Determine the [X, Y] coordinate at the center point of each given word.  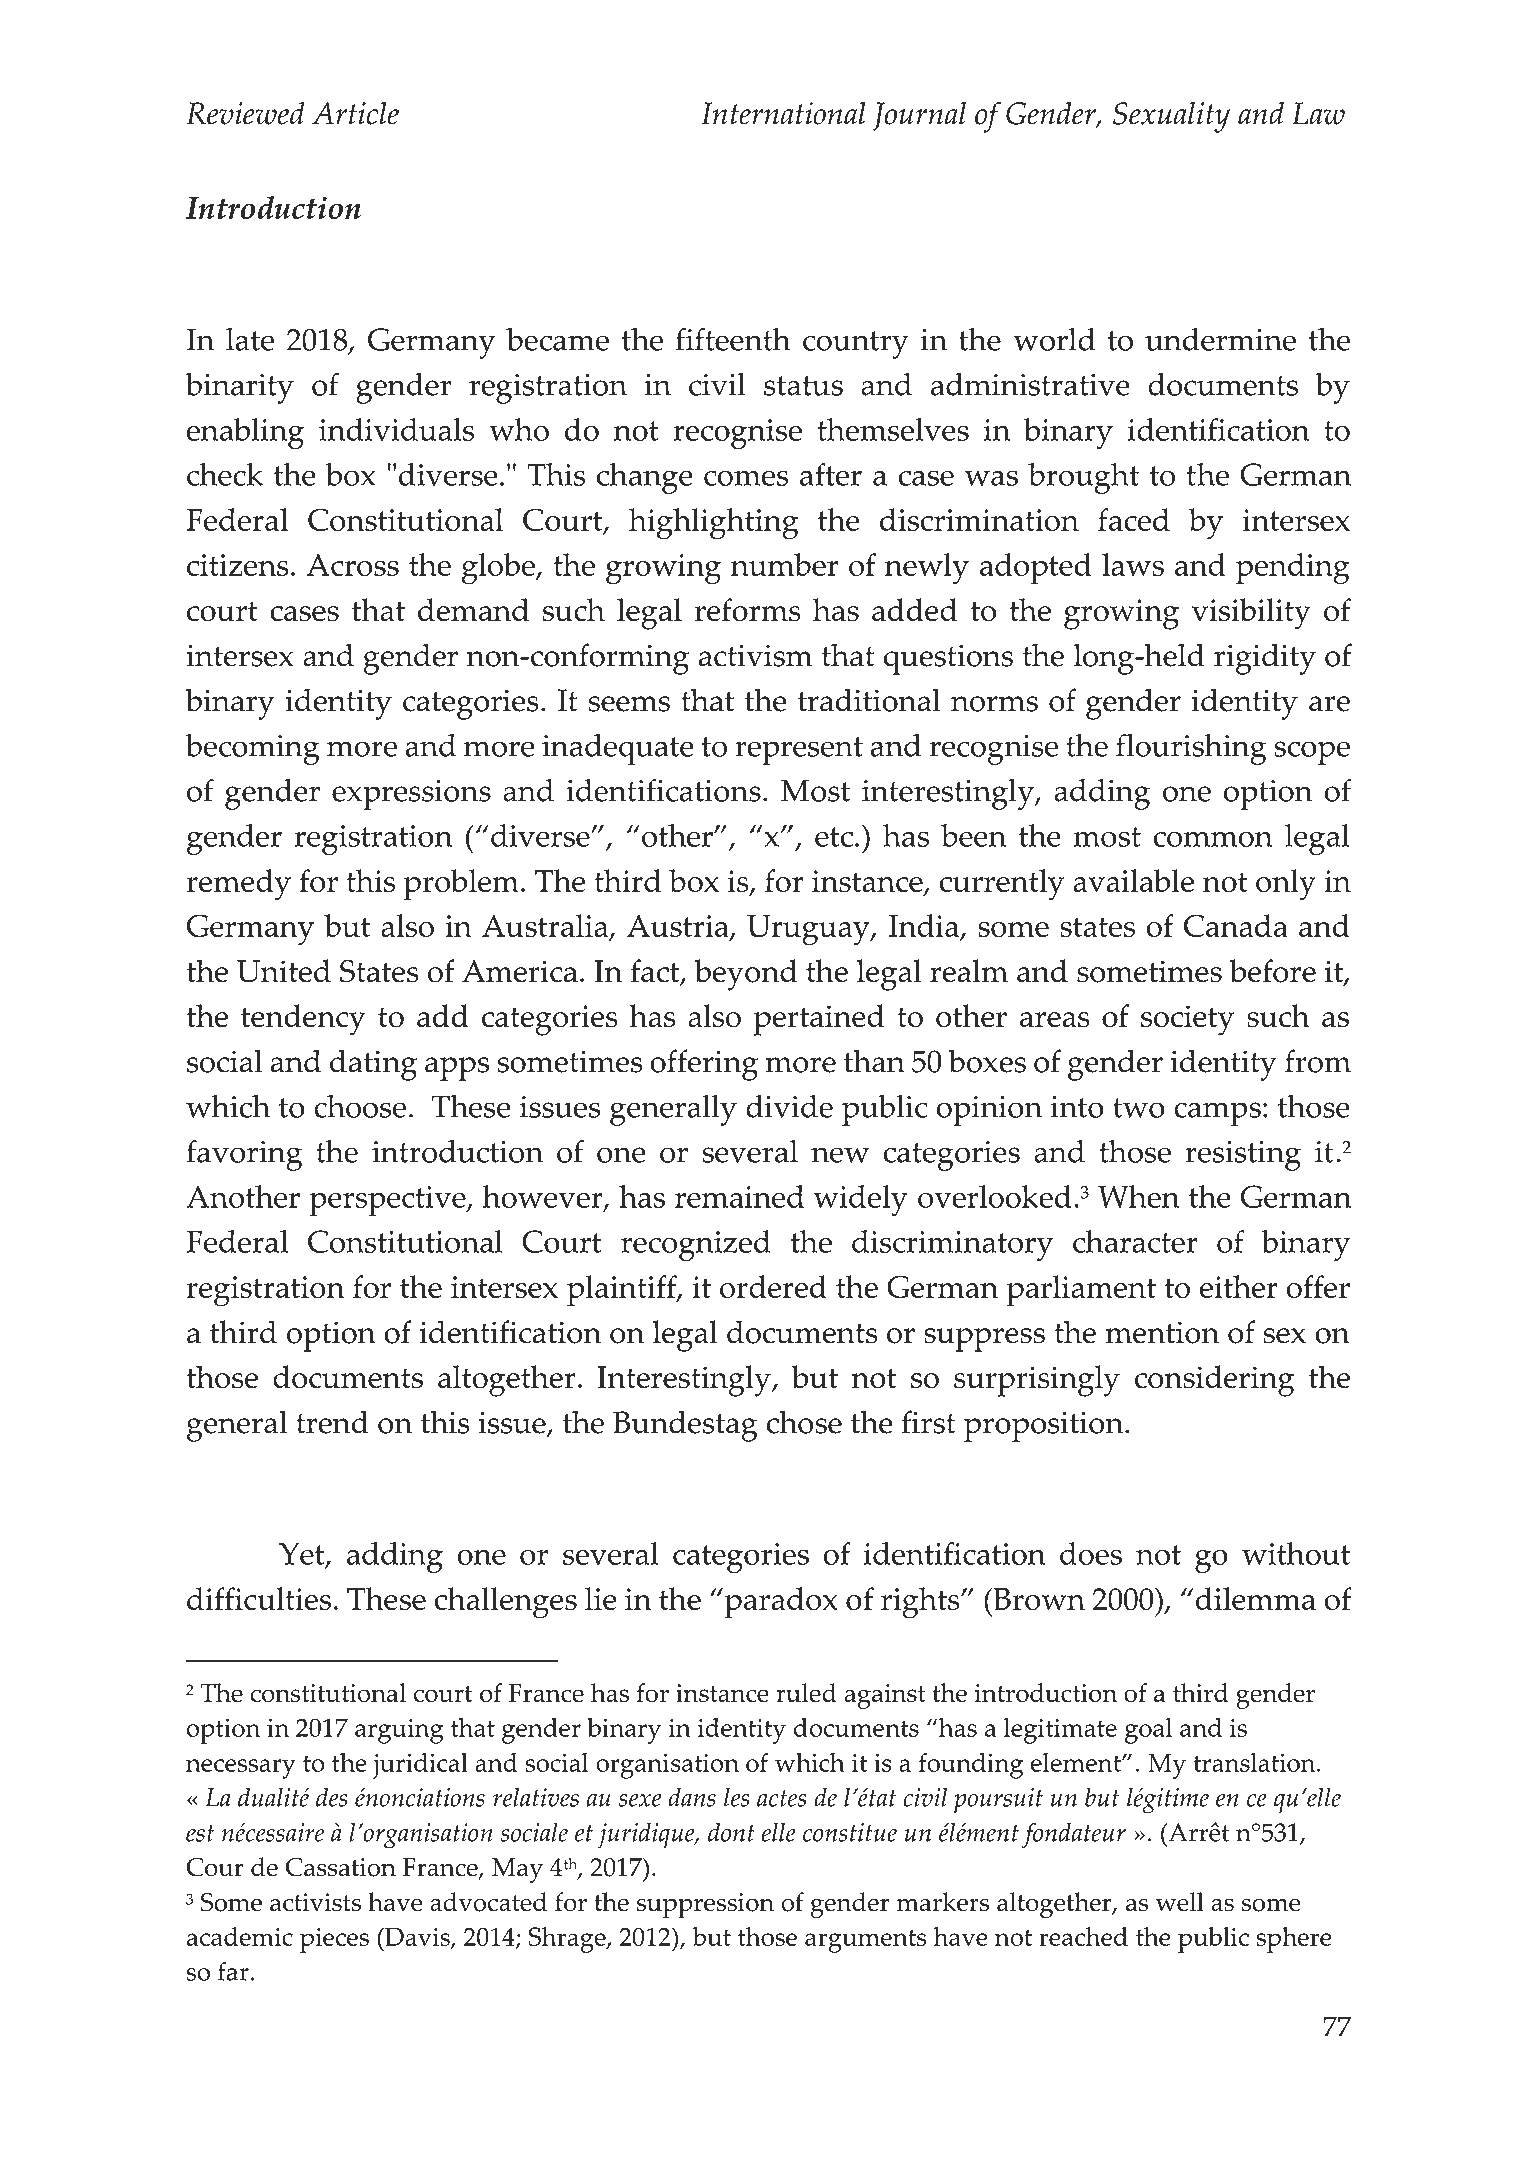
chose [804, 1422]
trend [332, 1422]
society [1187, 1020]
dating [373, 1065]
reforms [748, 610]
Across [352, 565]
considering [1214, 1381]
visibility [1251, 614]
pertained [819, 1020]
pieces [334, 1940]
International [783, 113]
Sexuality [1171, 117]
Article [355, 113]
